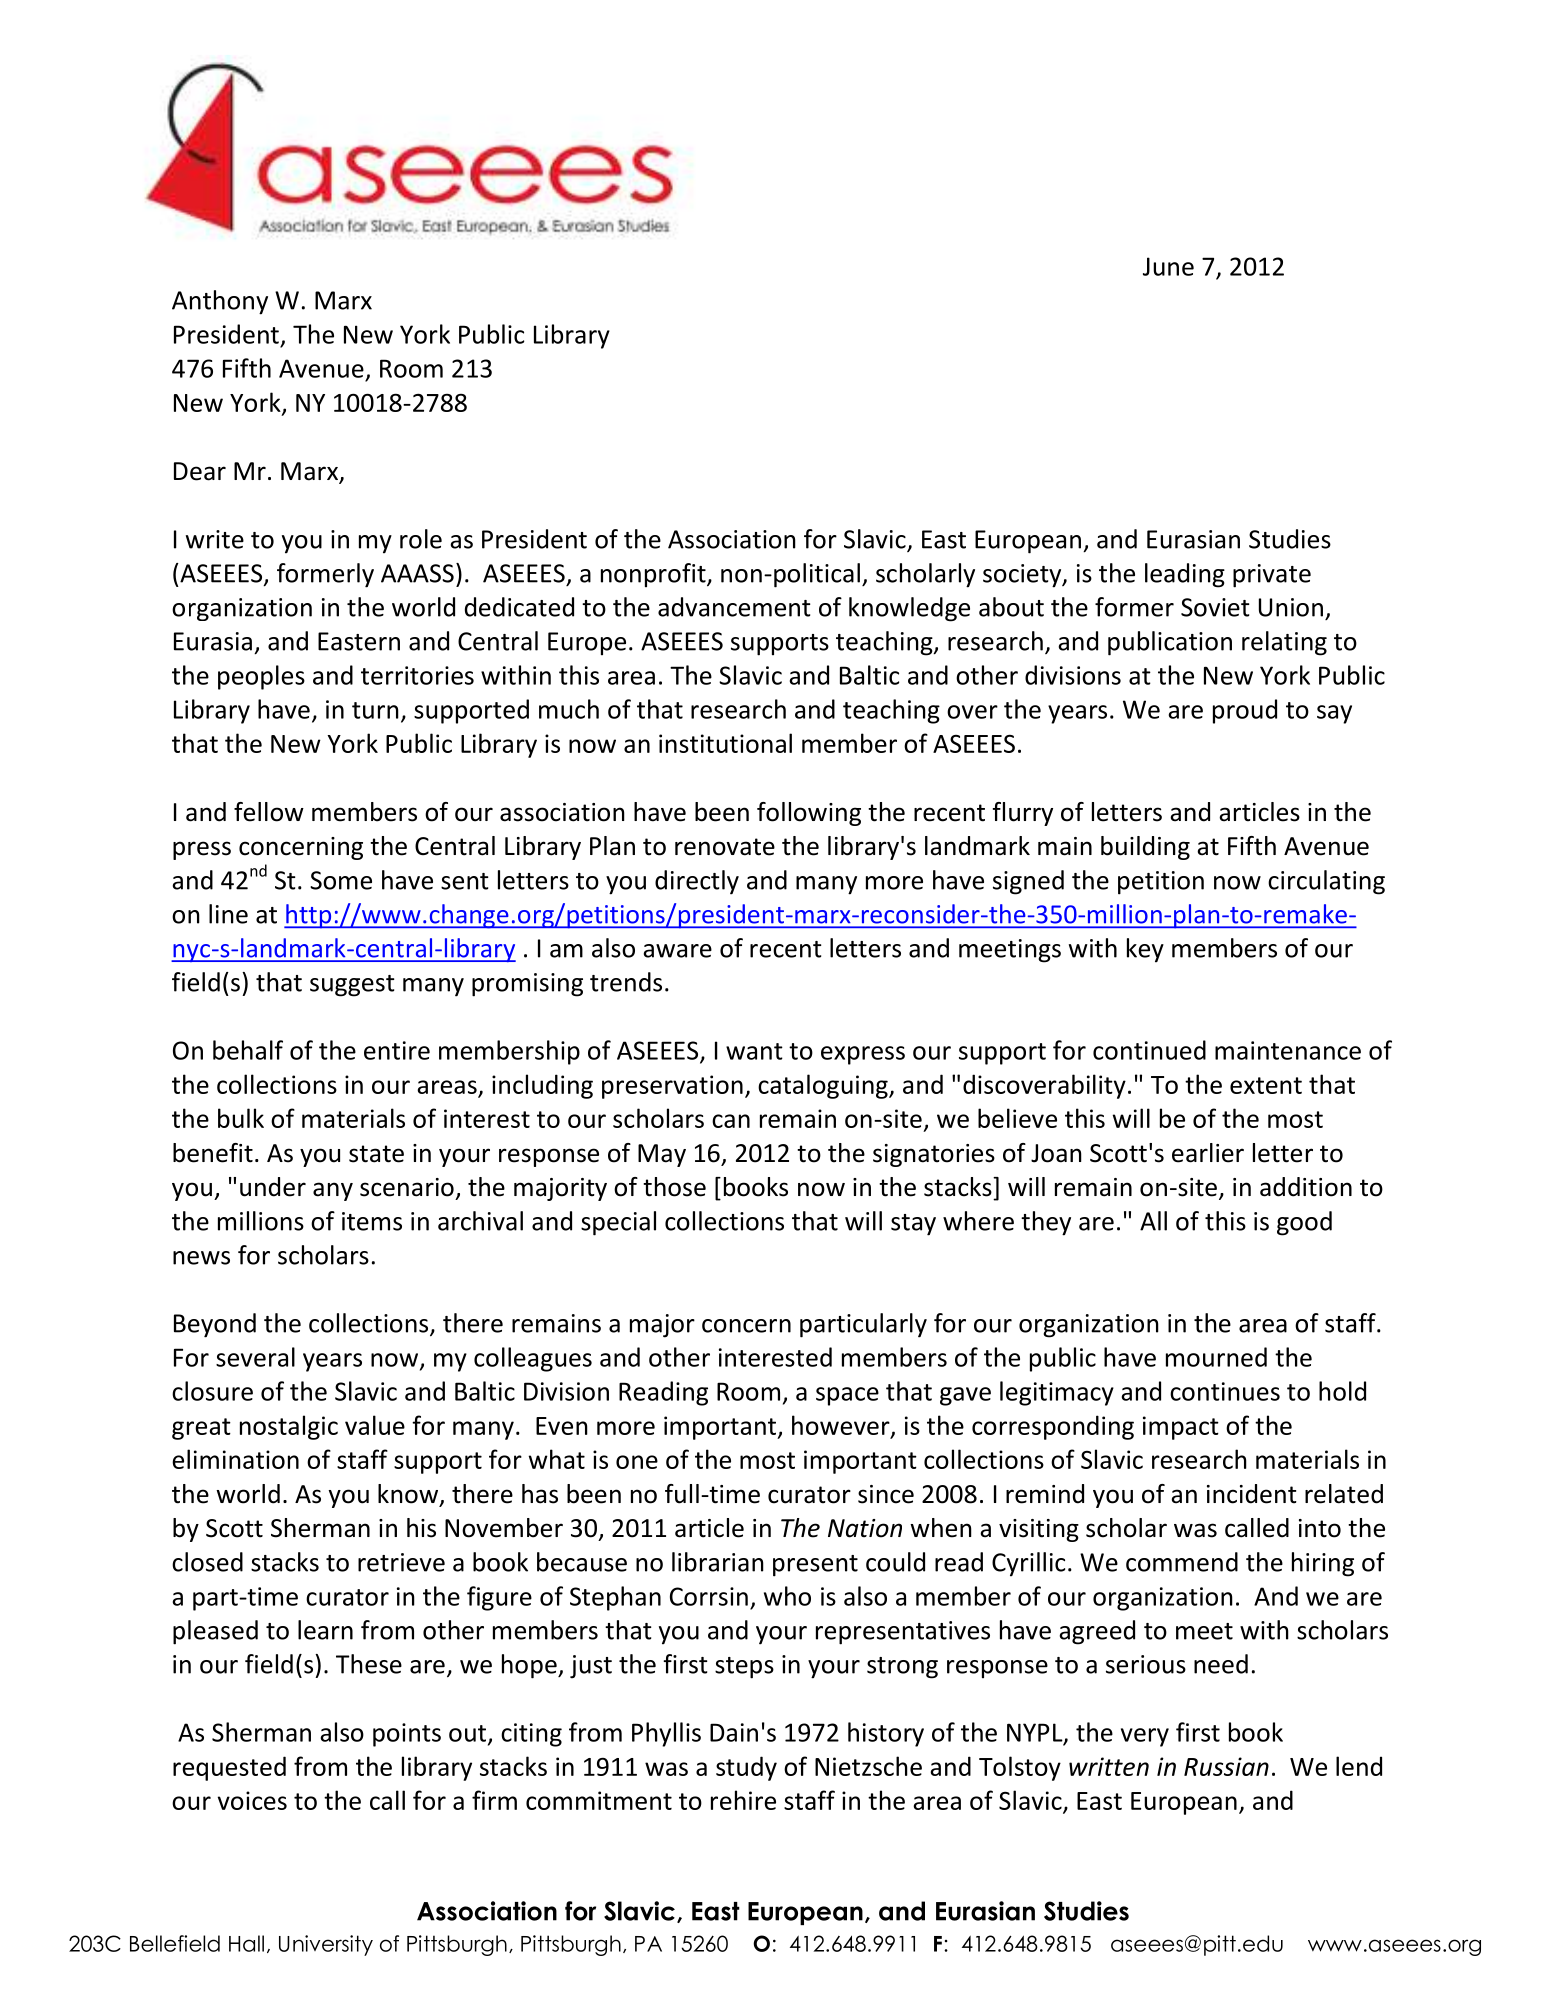 Image resolution: width=1554 pixels, height=2011 pixels. What do you see at coordinates (375, 710) in the screenshot?
I see `turn` at bounding box center [375, 710].
